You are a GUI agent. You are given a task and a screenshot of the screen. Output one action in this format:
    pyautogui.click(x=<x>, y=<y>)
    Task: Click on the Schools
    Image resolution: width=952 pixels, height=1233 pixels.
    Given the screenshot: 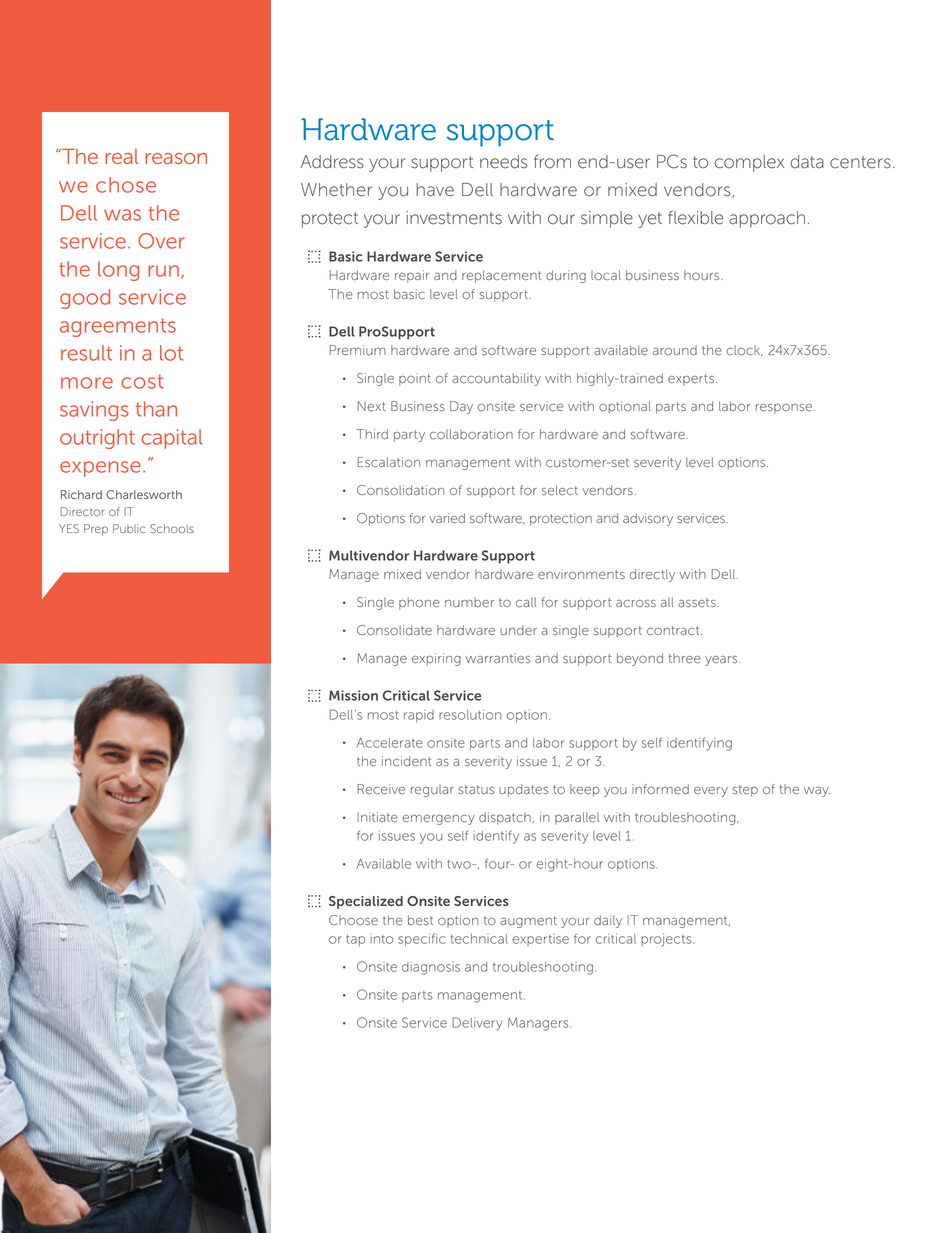 What is the action you would take?
    pyautogui.click(x=172, y=528)
